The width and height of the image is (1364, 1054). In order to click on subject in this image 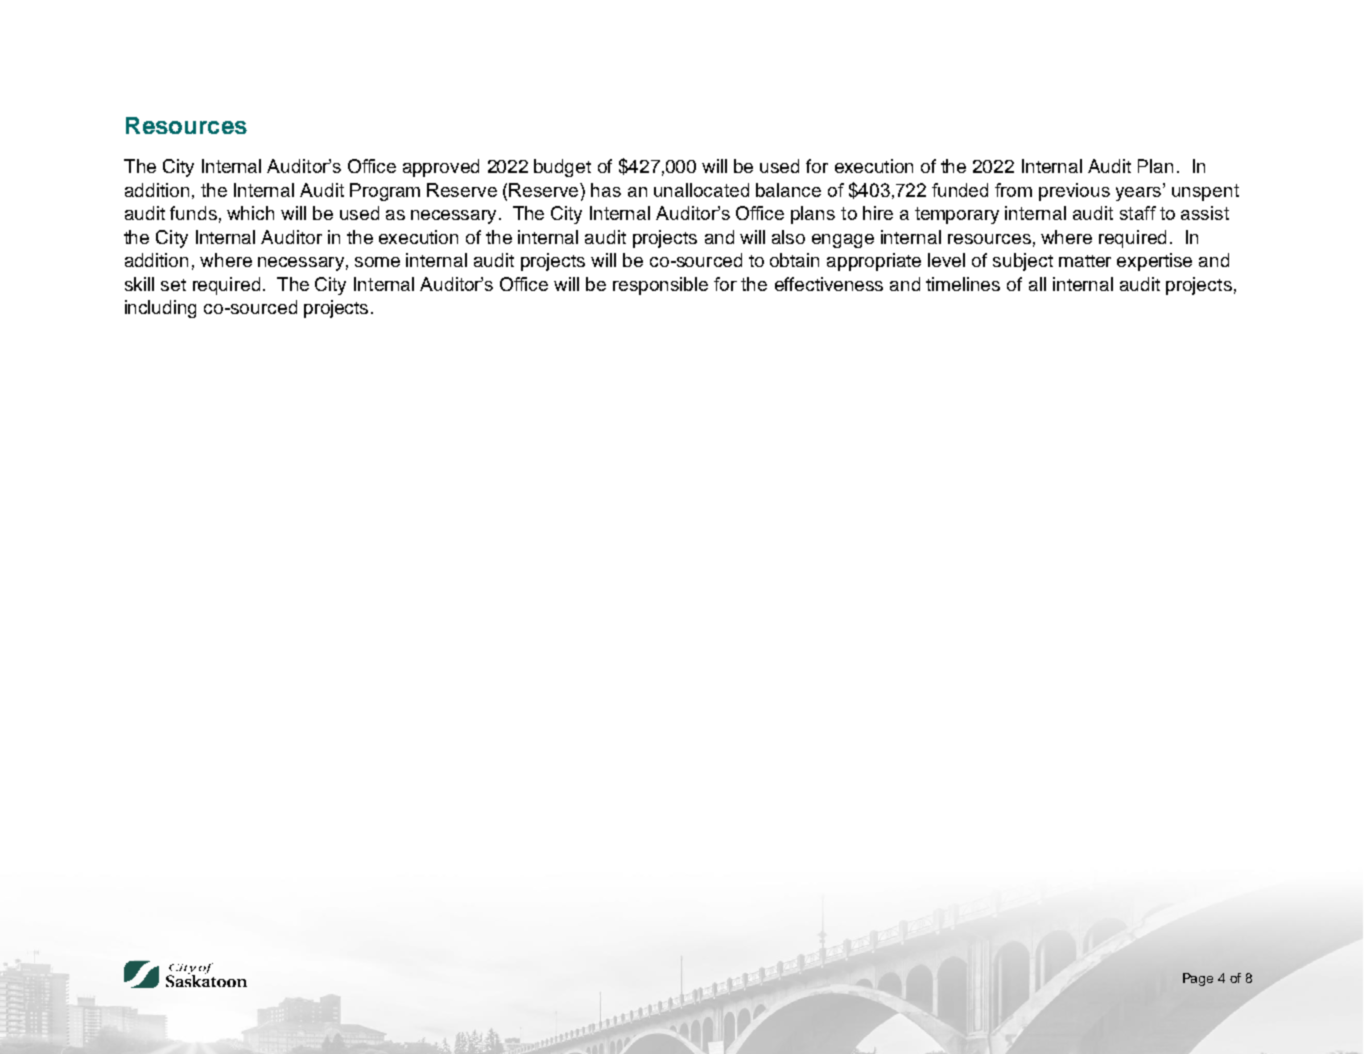, I will do `click(1023, 262)`.
